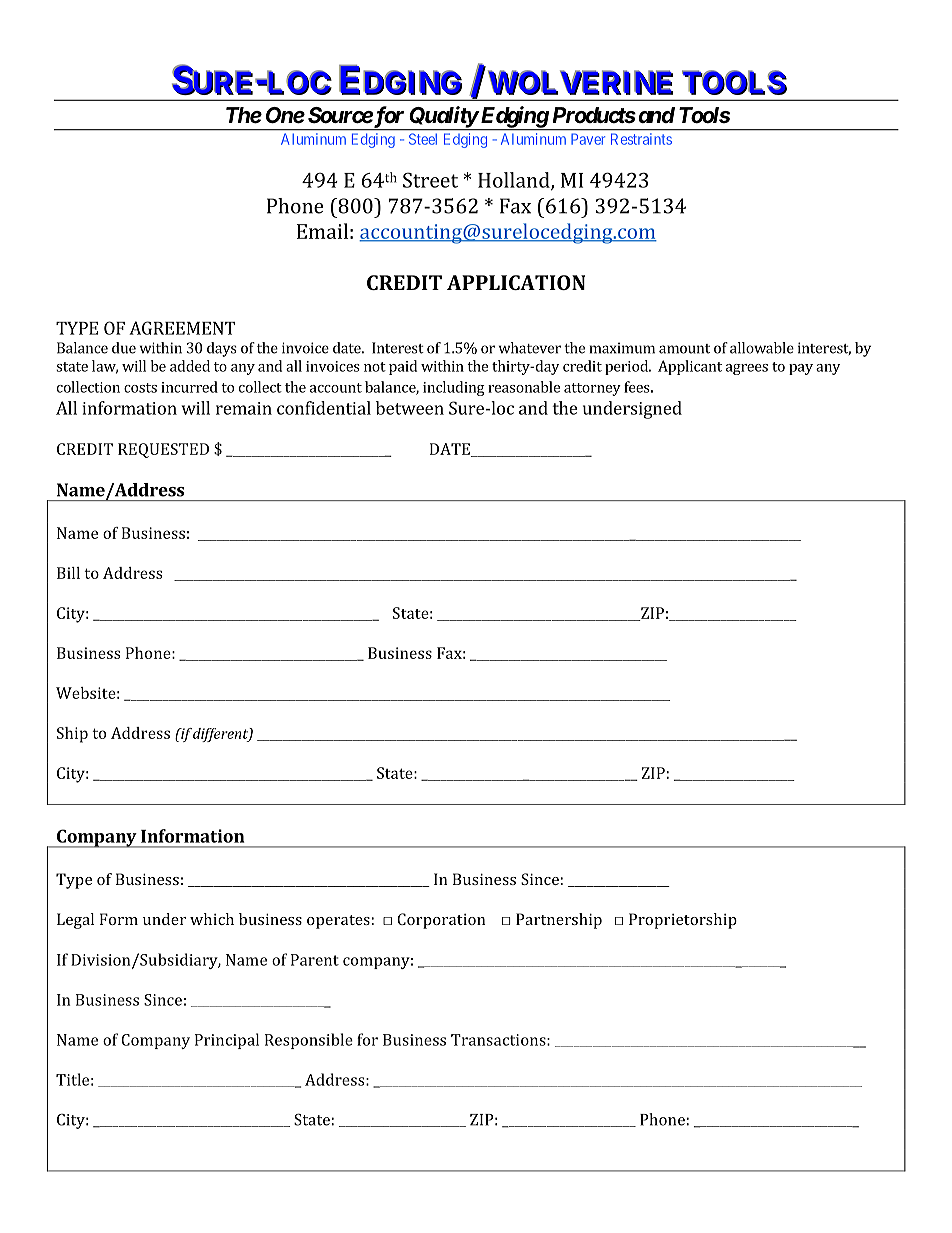 This page has height=1233, width=952. What do you see at coordinates (641, 139) in the page?
I see `Restraints` at bounding box center [641, 139].
